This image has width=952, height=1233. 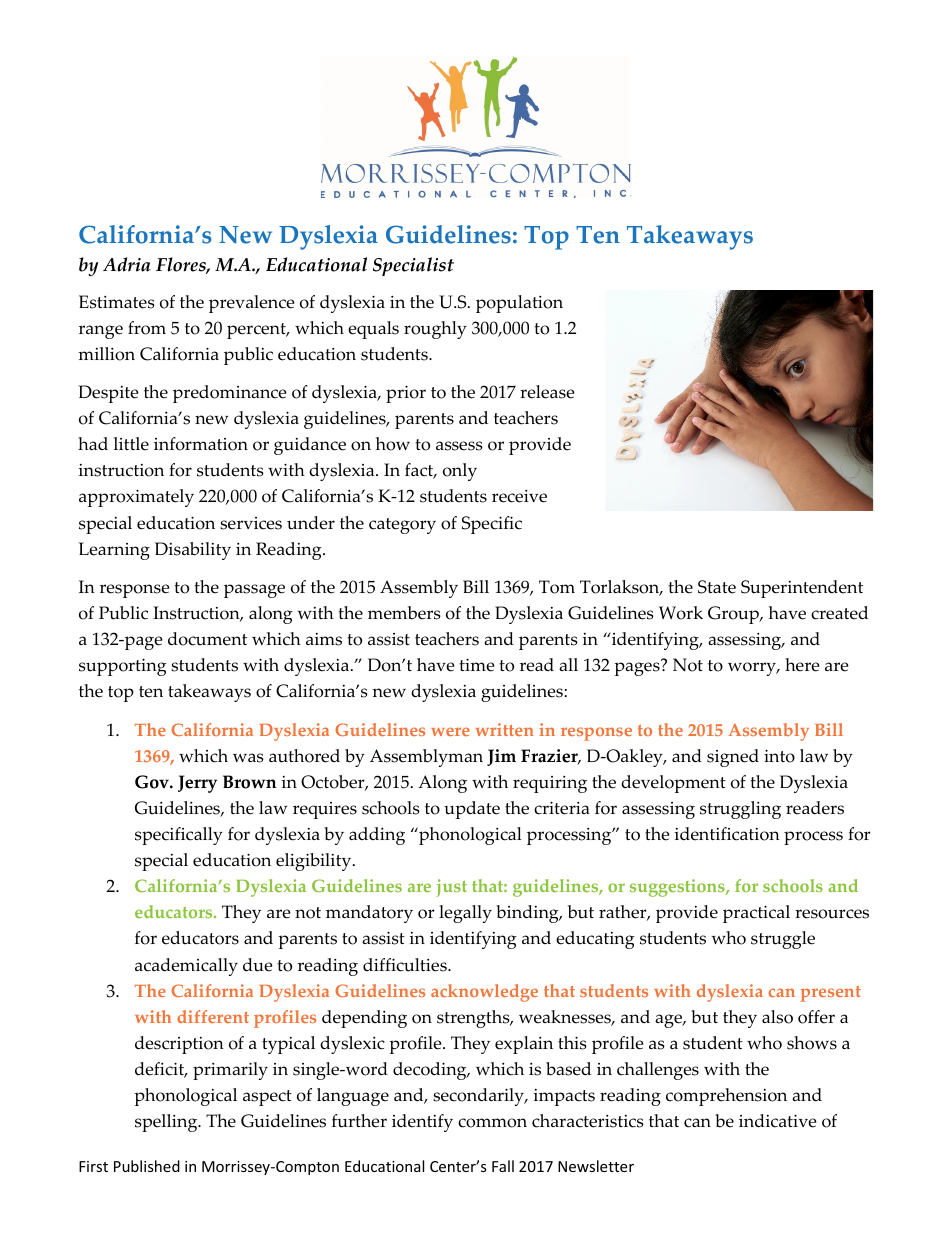 What do you see at coordinates (783, 940) in the image?
I see `struggle` at bounding box center [783, 940].
